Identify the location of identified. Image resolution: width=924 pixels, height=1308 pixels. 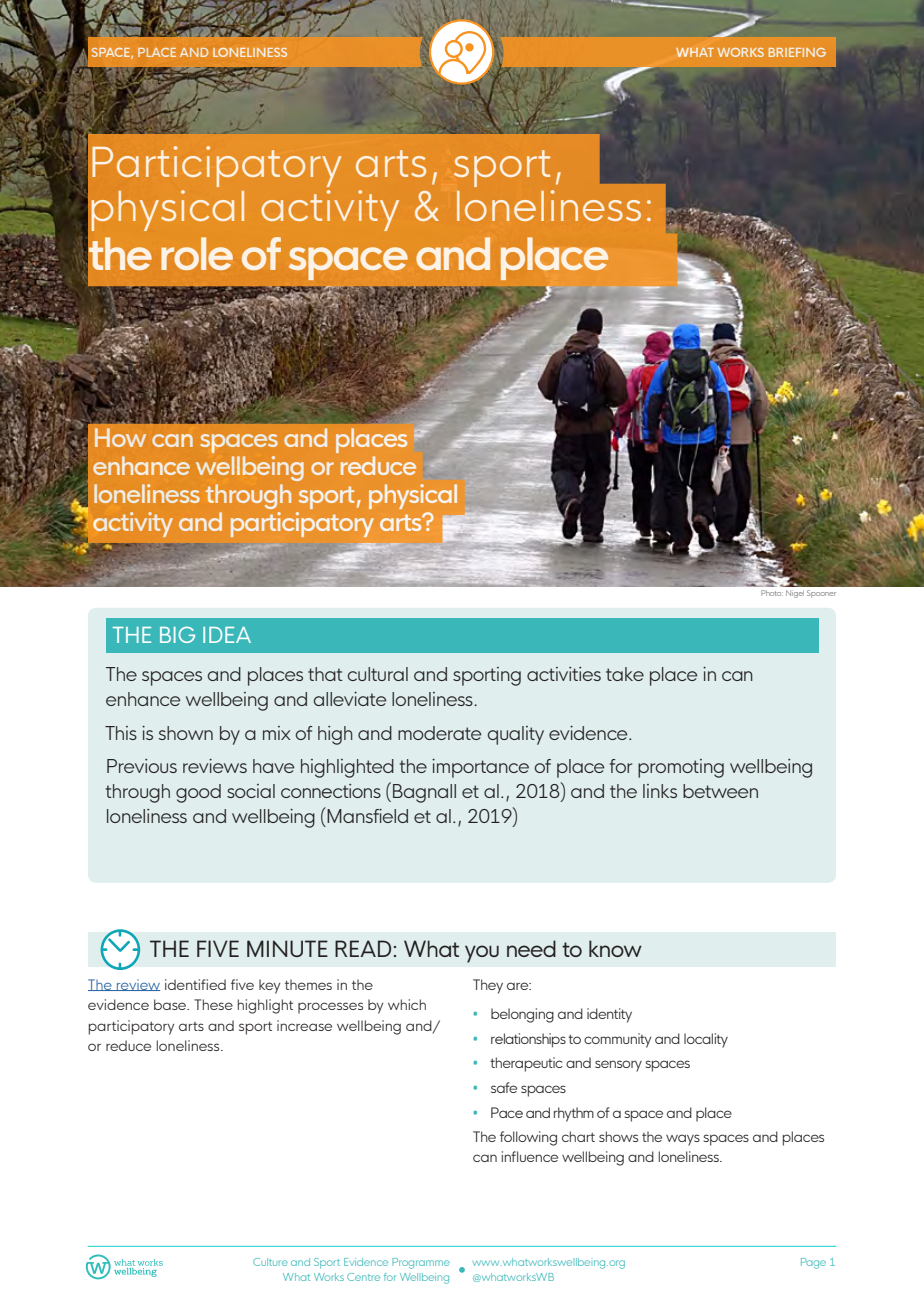
(195, 984).
